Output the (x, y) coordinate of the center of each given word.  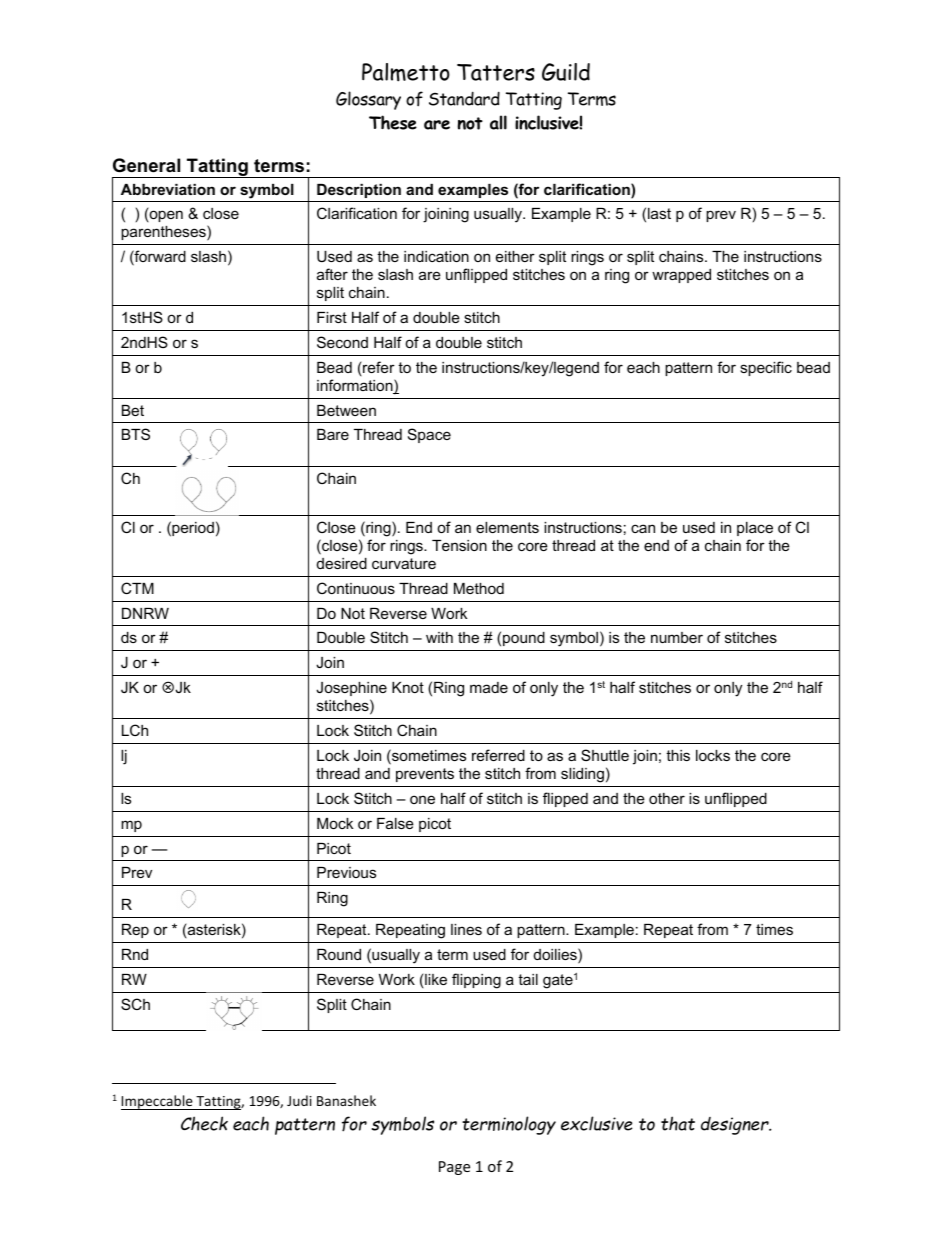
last (659, 213)
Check (204, 1123)
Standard (464, 98)
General (146, 165)
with (439, 637)
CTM (137, 588)
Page (454, 1168)
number (677, 637)
